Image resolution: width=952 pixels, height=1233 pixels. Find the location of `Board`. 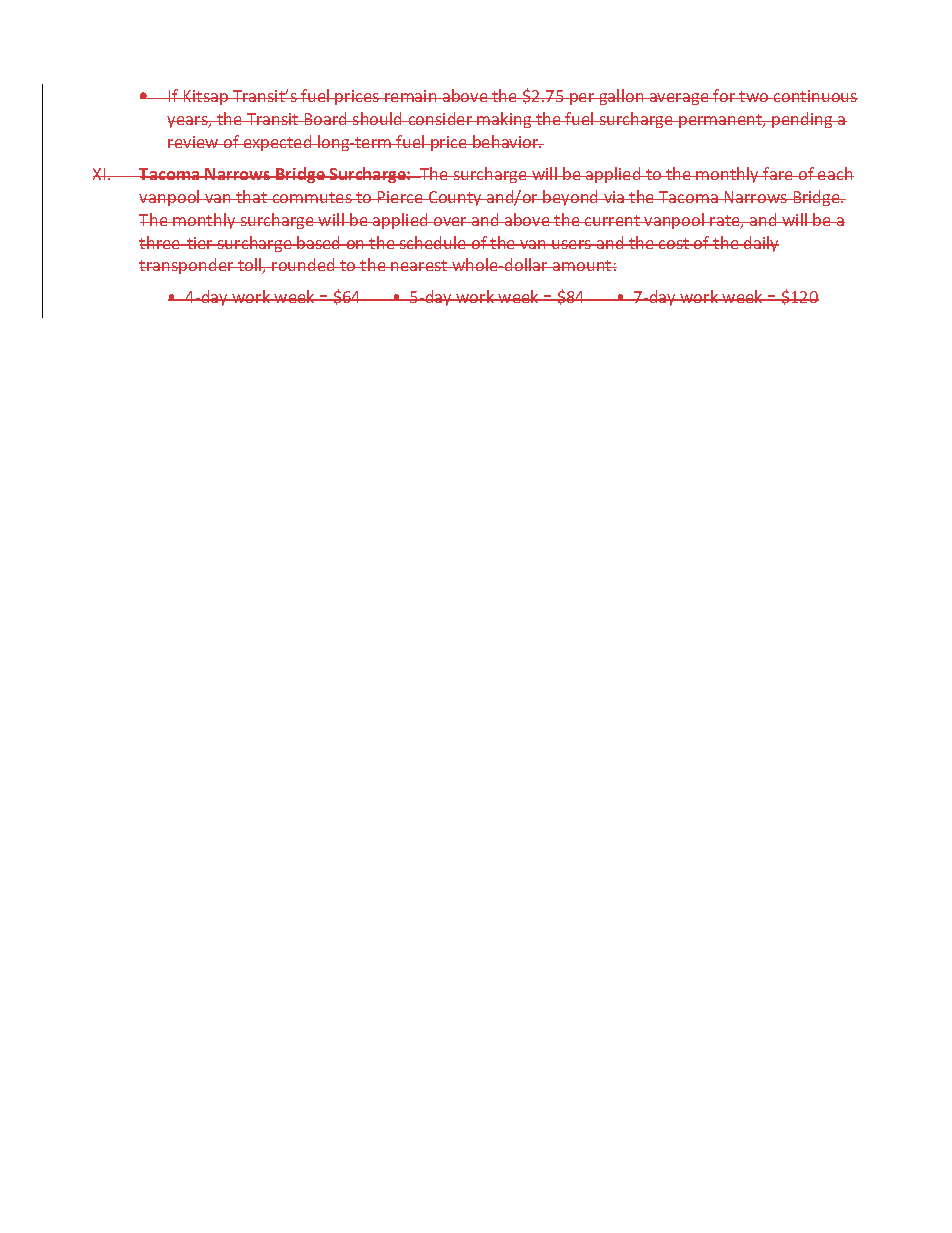

Board is located at coordinates (326, 118).
